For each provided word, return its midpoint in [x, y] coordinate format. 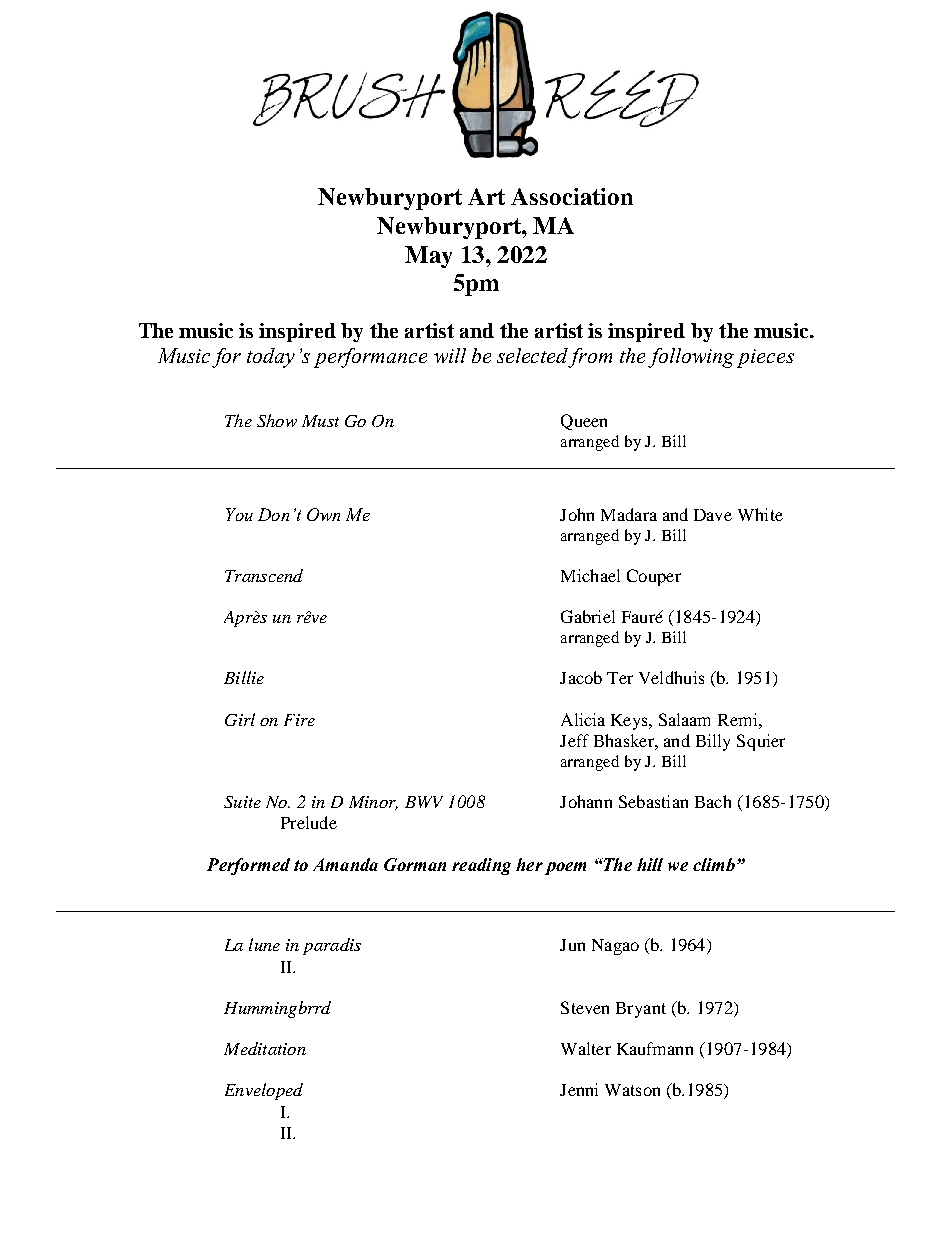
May [428, 257]
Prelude [309, 822]
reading [481, 866]
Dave [713, 515]
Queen [584, 422]
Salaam [684, 719]
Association [572, 196]
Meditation [265, 1048]
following [691, 358]
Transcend [264, 575]
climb [714, 864]
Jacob [581, 677]
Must [320, 421]
